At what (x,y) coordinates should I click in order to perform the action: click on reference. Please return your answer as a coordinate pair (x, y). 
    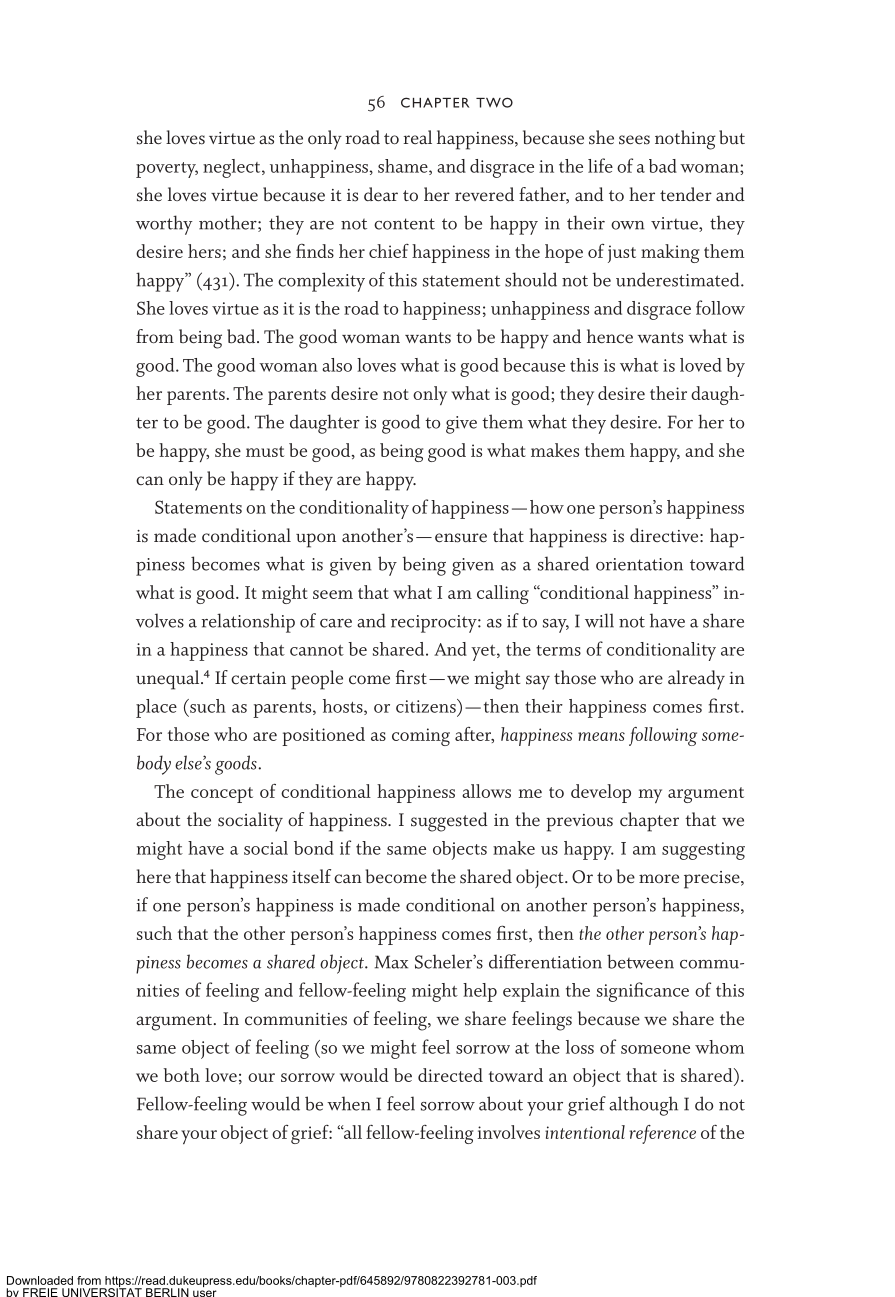
    Looking at the image, I should click on (662, 1134).
